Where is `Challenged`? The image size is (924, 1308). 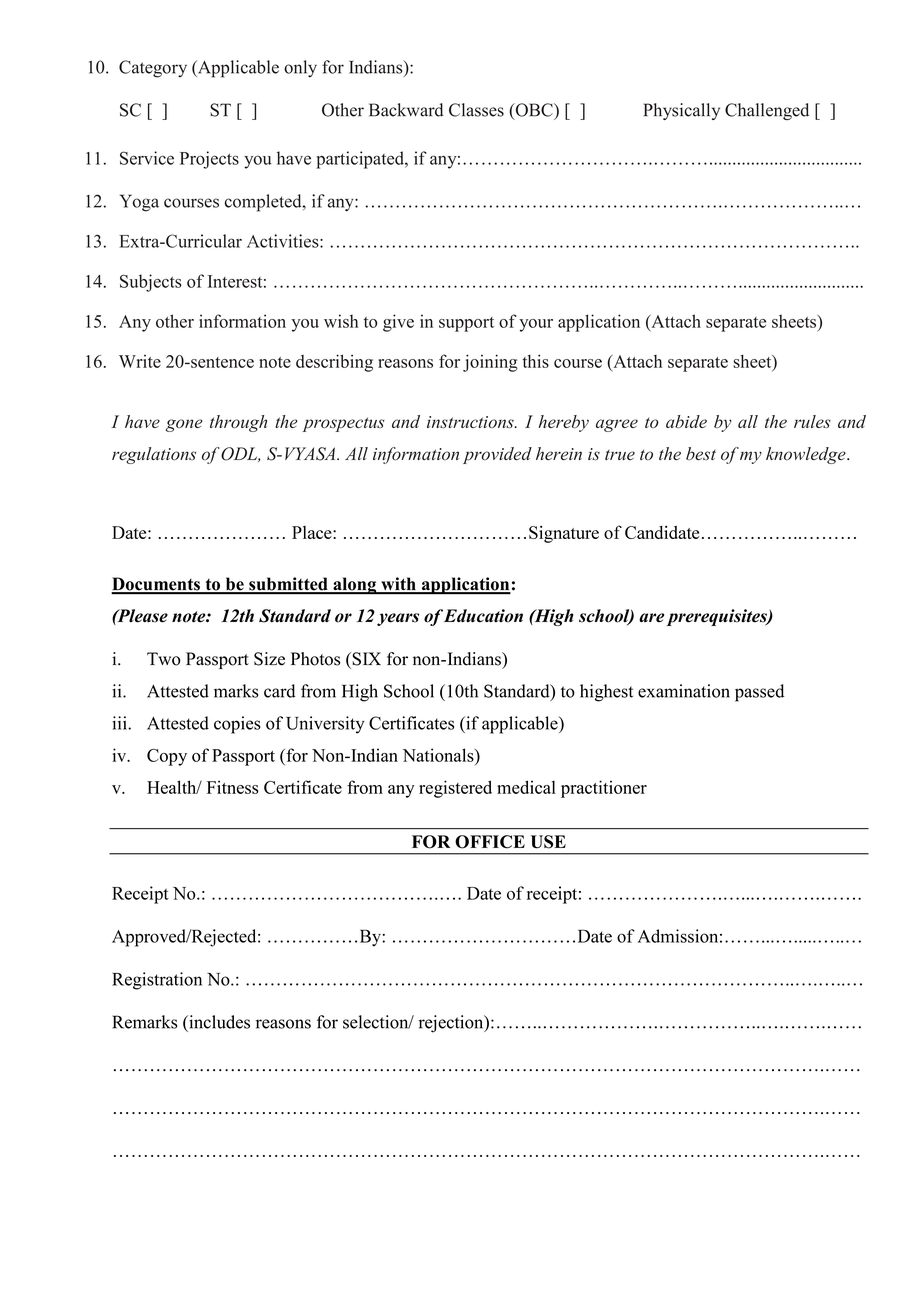
Challenged is located at coordinates (767, 111).
